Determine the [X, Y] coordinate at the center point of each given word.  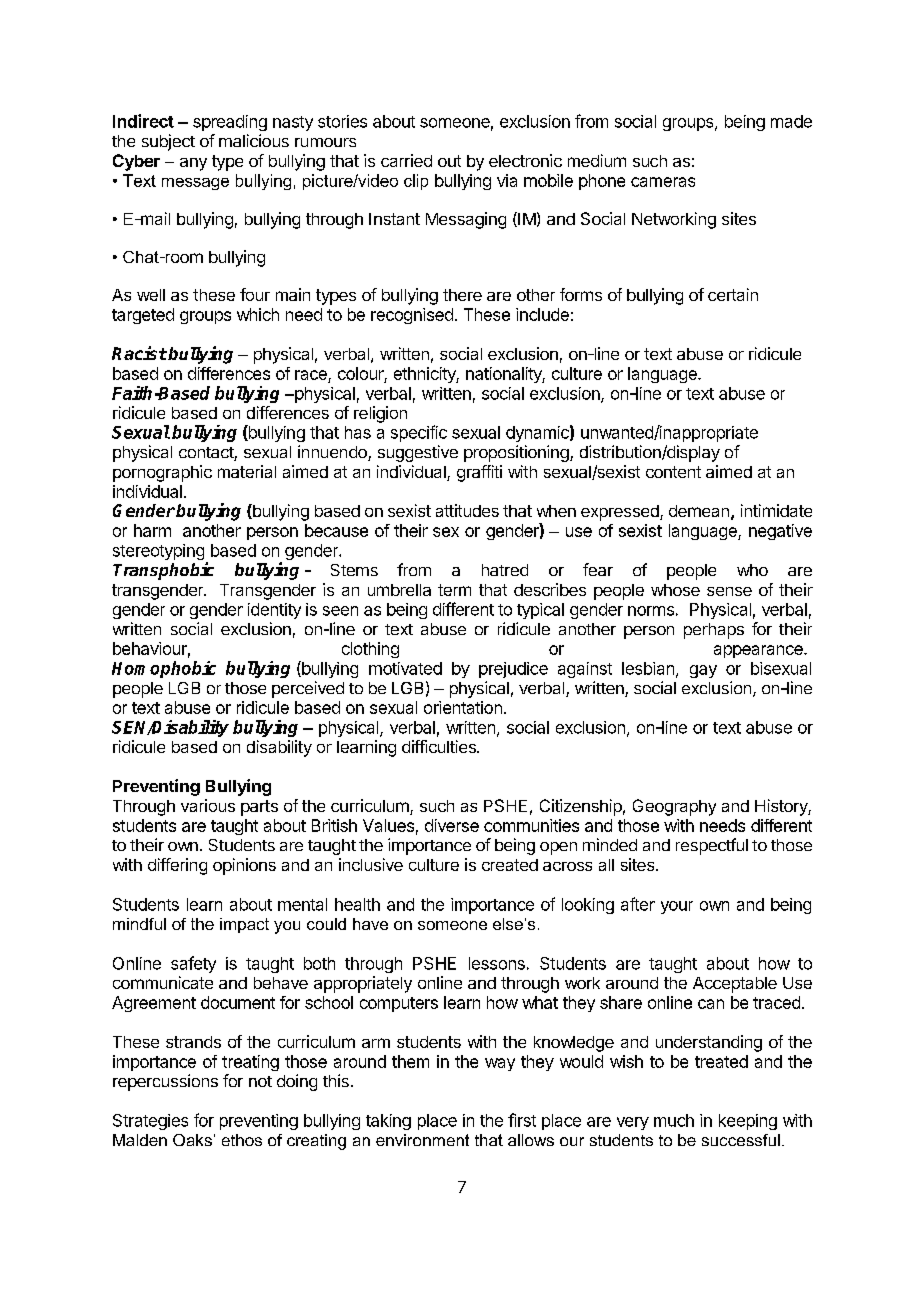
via [507, 180]
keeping [748, 1122]
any [193, 164]
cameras [663, 182]
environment [422, 1140]
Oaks [192, 1140]
